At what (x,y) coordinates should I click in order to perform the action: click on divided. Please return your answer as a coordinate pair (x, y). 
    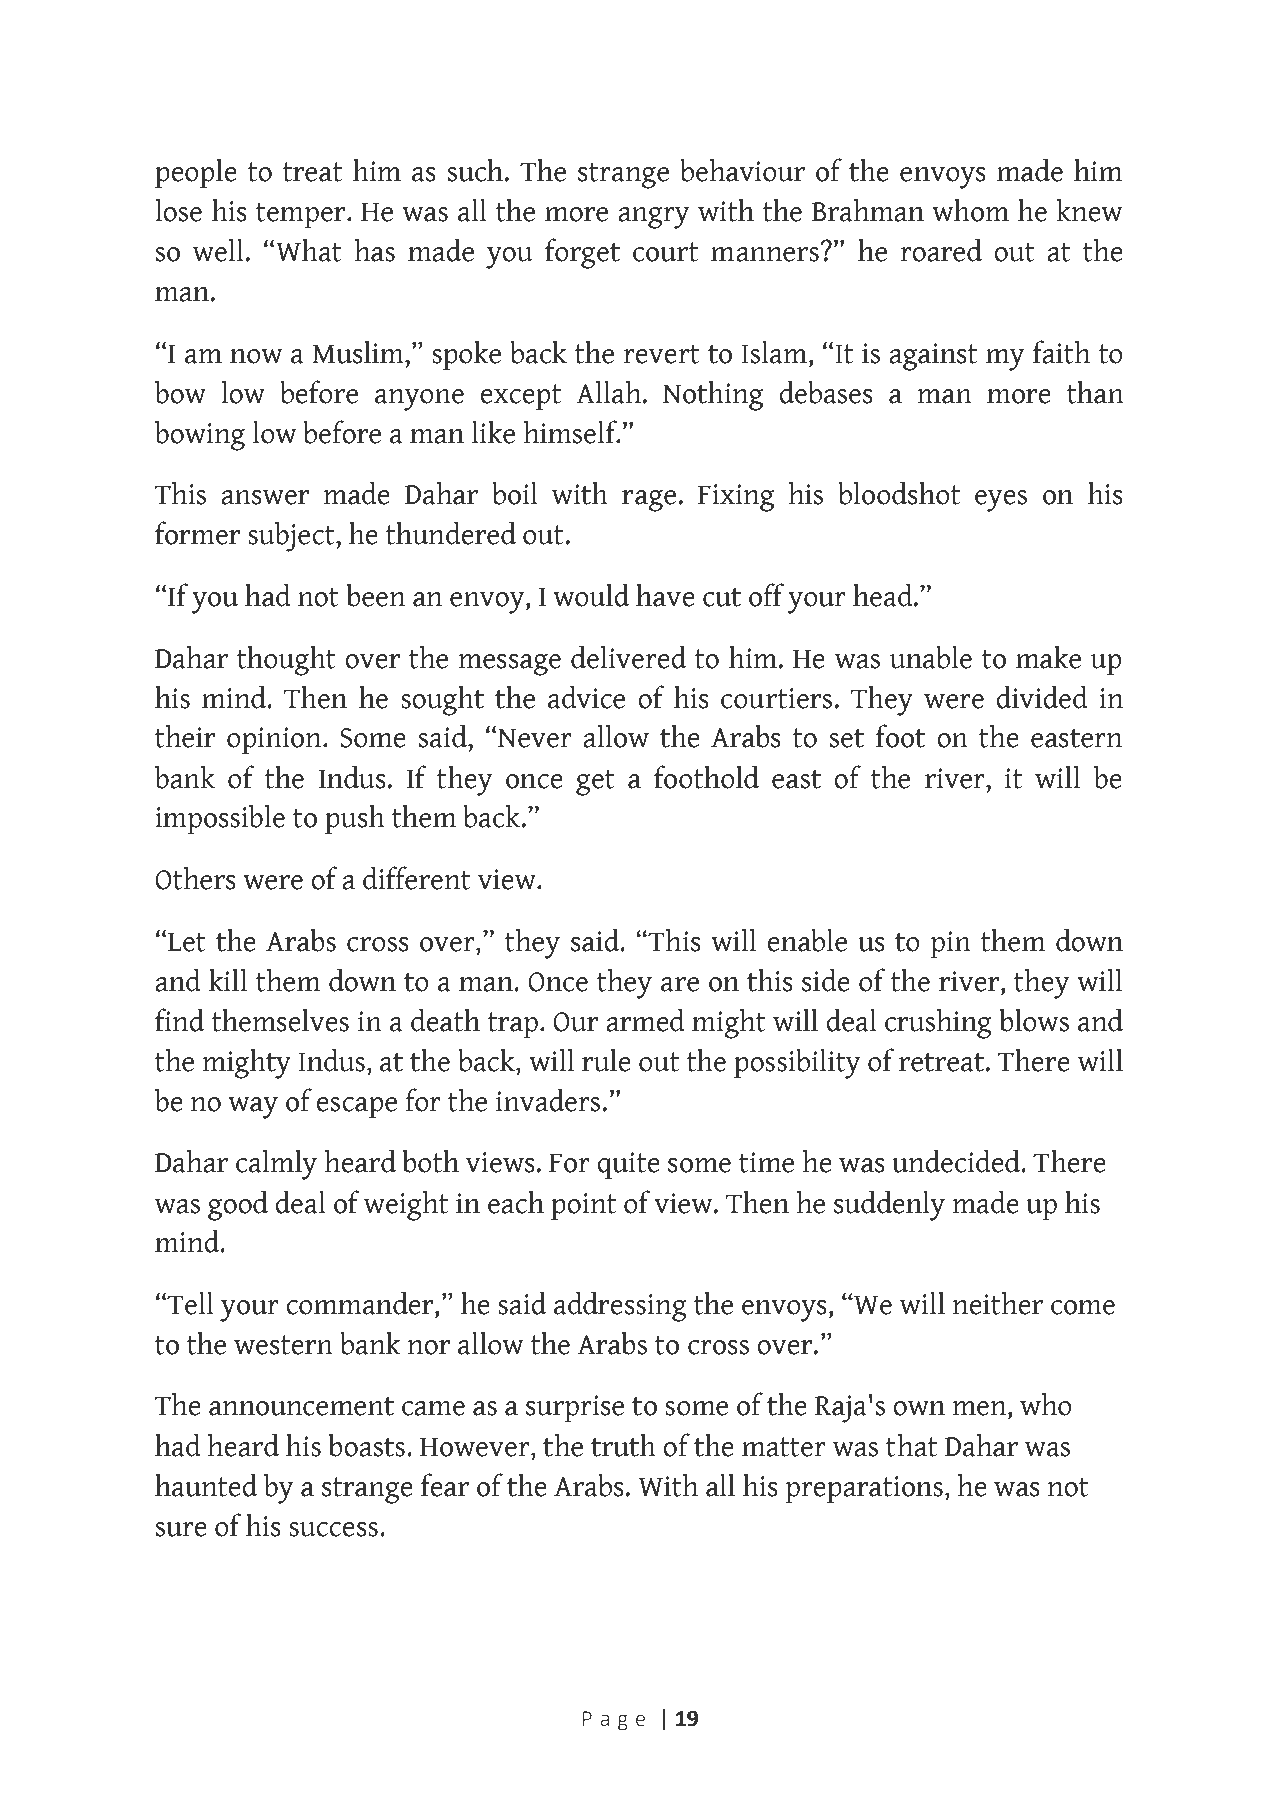
    Looking at the image, I should click on (1042, 697).
